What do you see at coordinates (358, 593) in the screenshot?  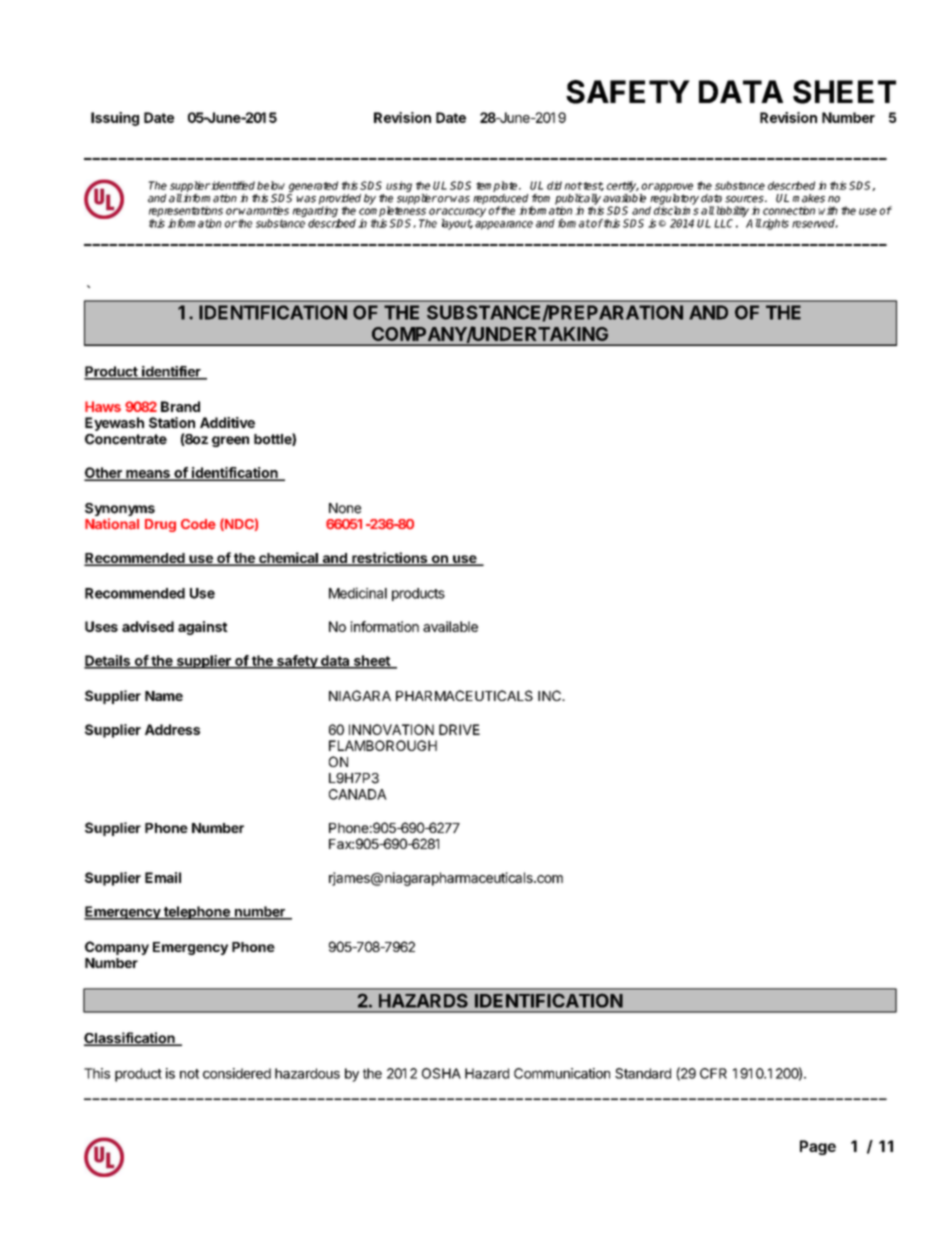 I see `Medicinal` at bounding box center [358, 593].
